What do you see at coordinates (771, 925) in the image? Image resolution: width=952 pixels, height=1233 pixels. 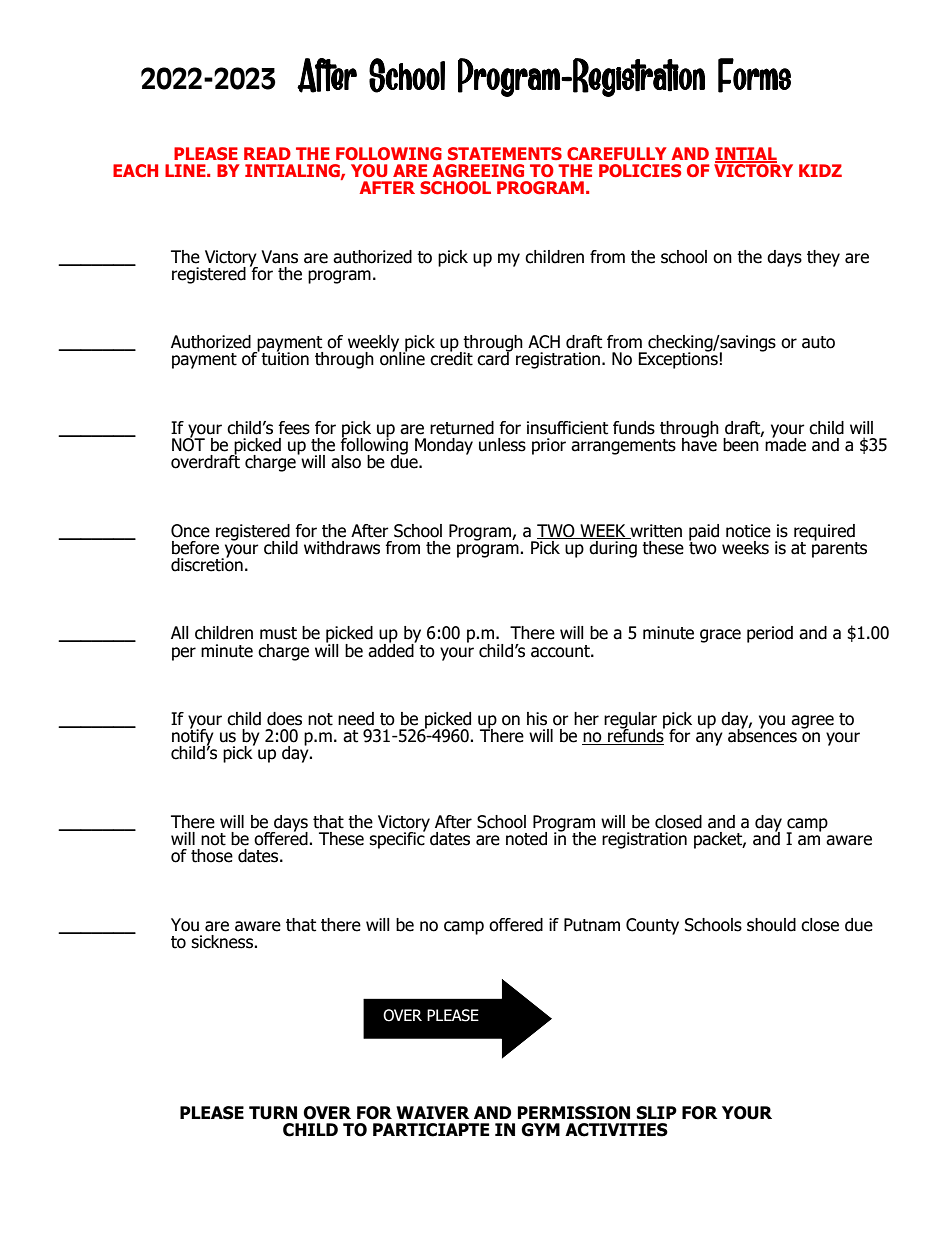 I see `should` at bounding box center [771, 925].
